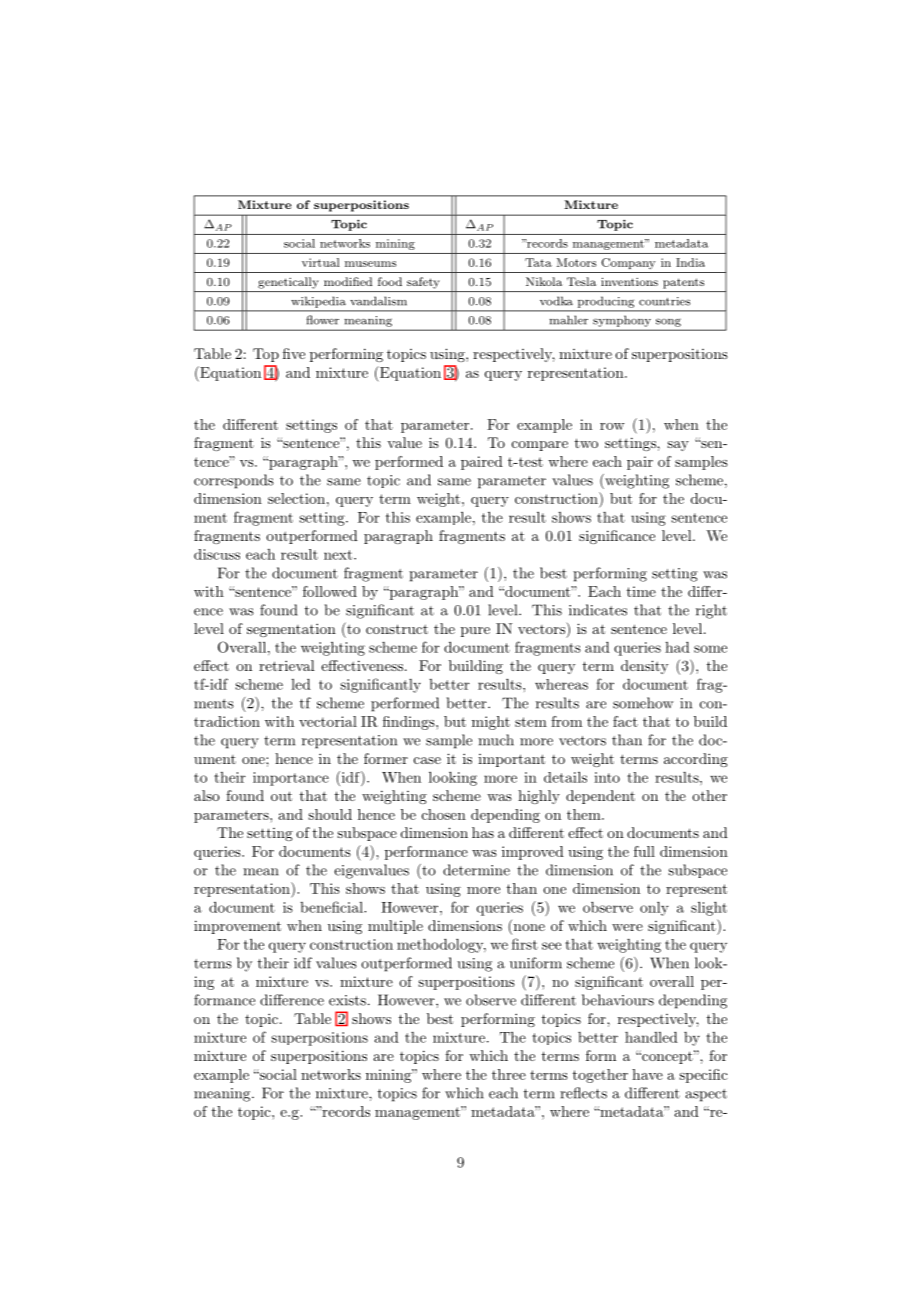 This screenshot has width=924, height=1308. What do you see at coordinates (444, 814) in the screenshot?
I see `chosen` at bounding box center [444, 814].
